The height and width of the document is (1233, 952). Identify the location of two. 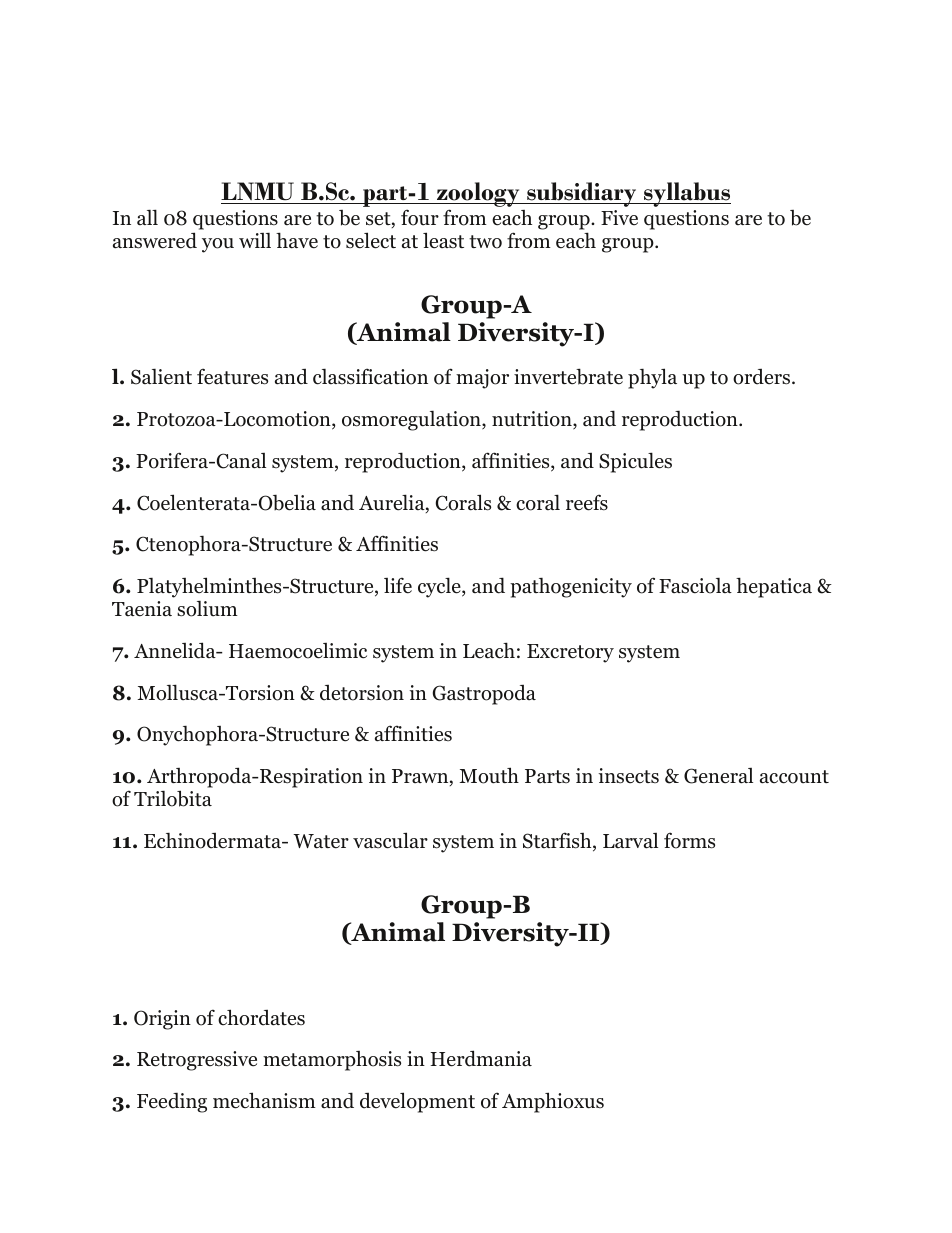
(485, 242).
